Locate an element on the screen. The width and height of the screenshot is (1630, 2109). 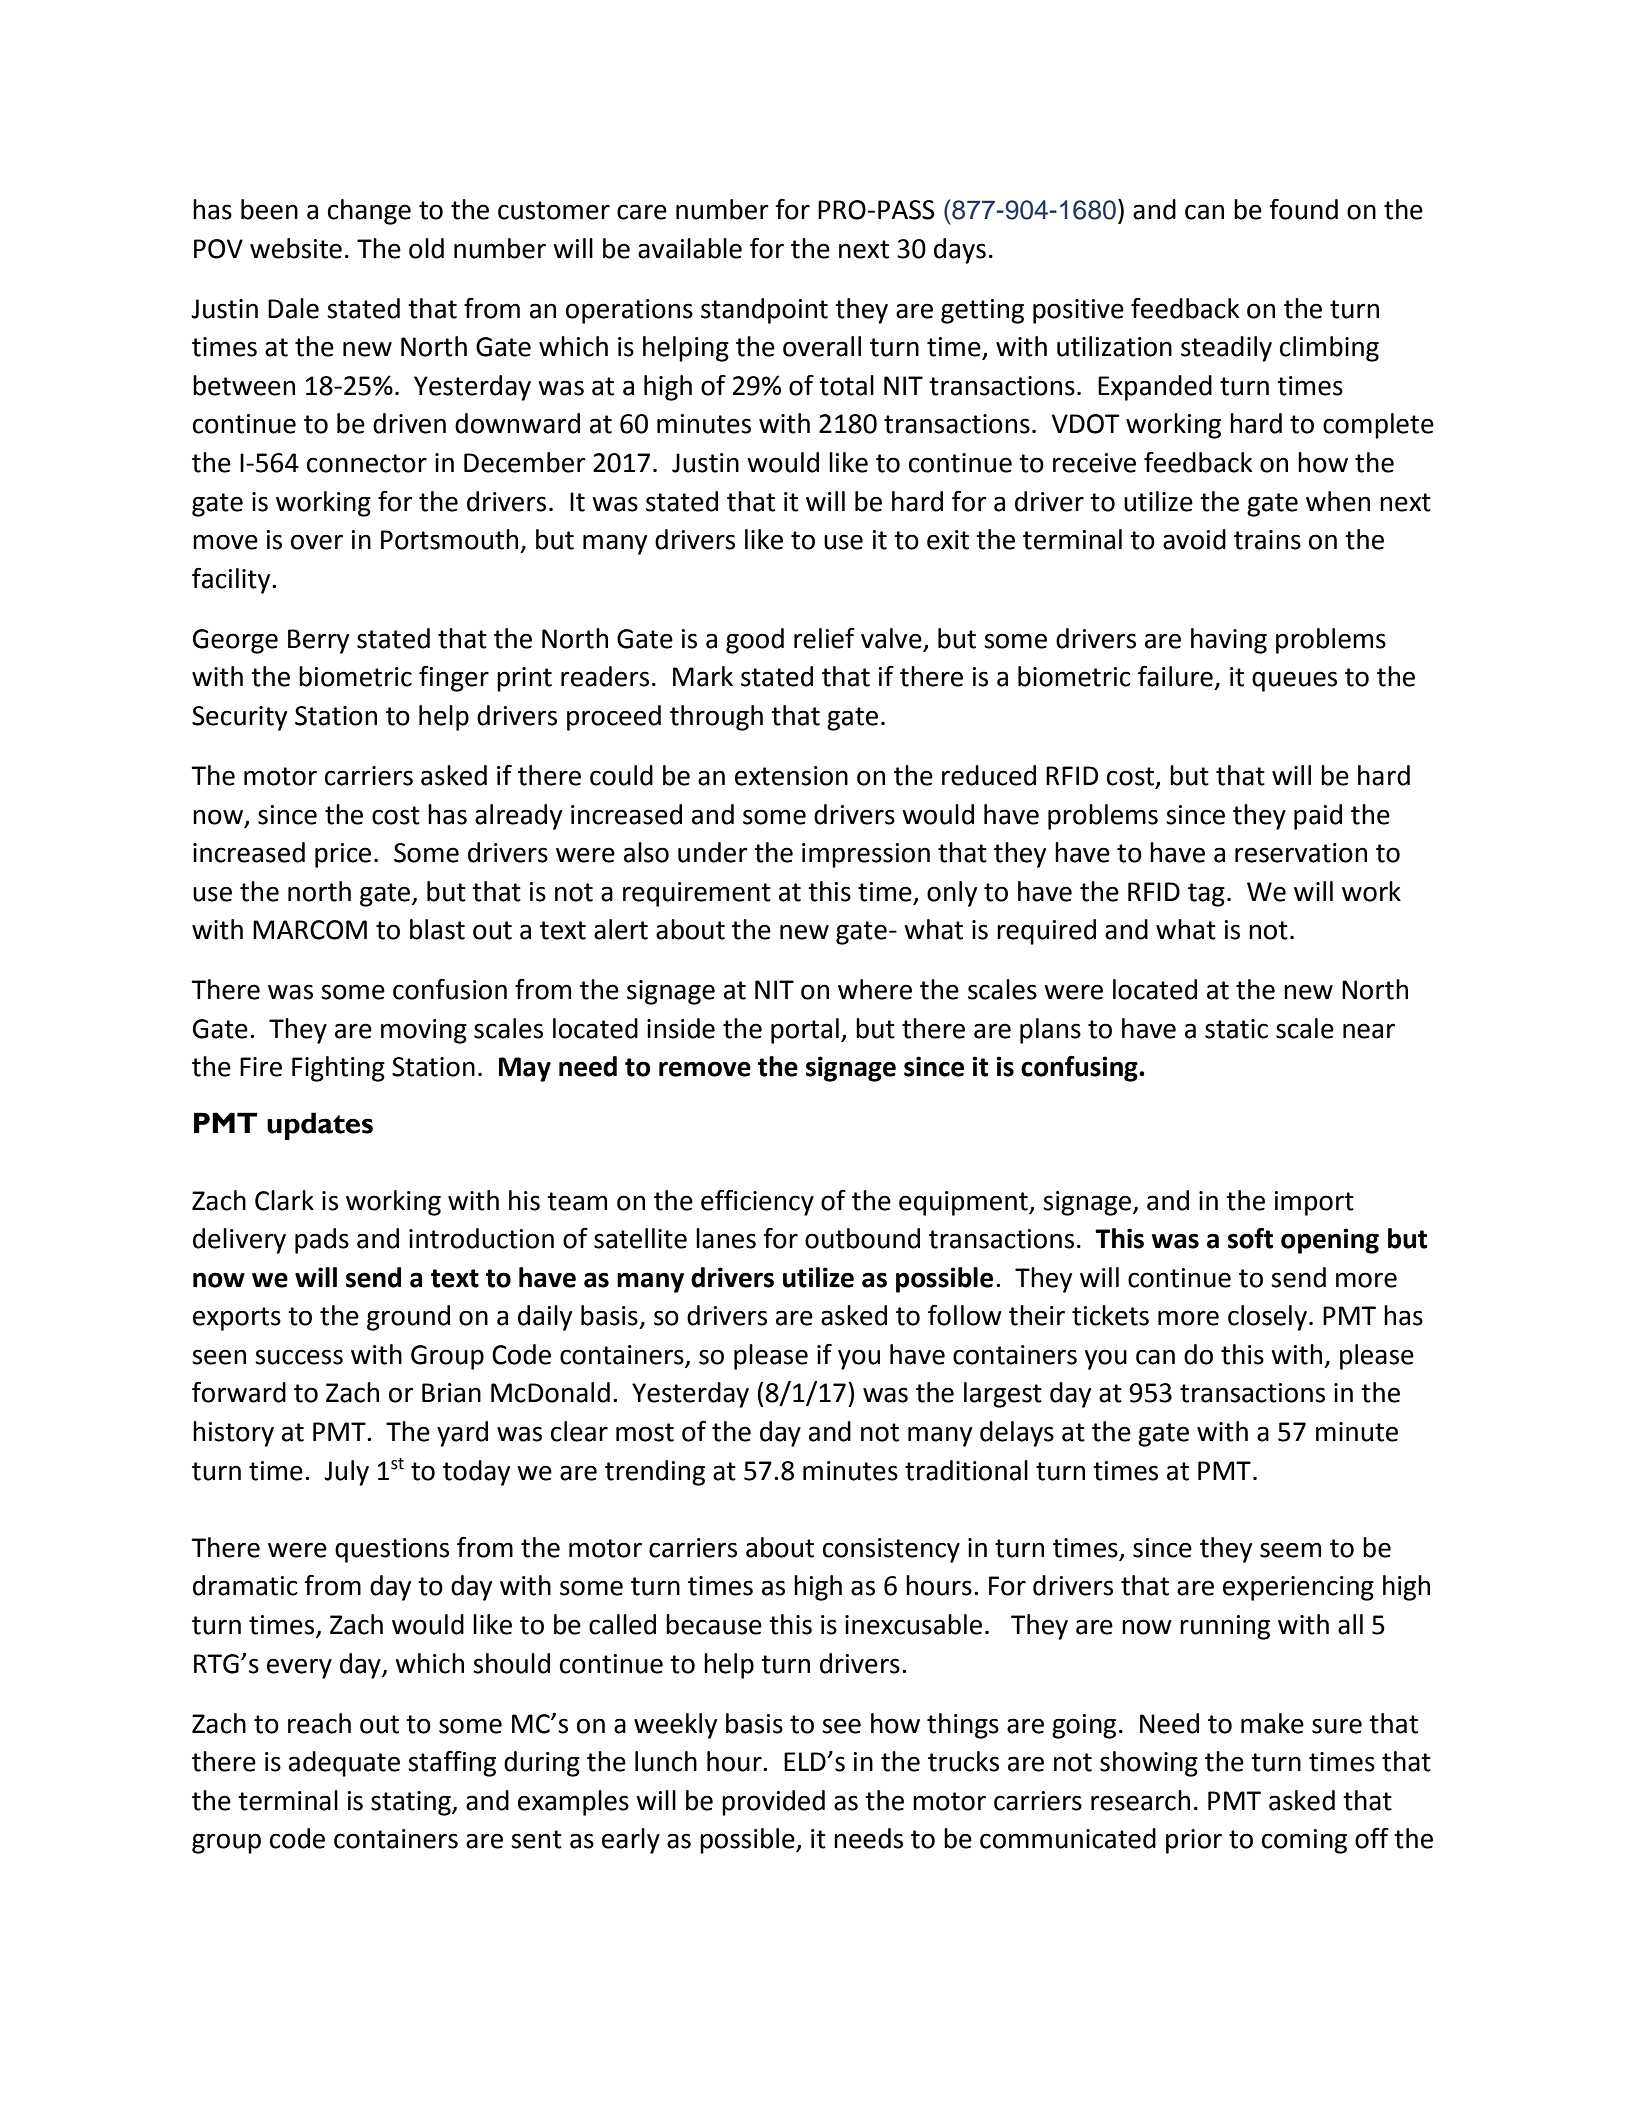
provided is located at coordinates (773, 1803).
